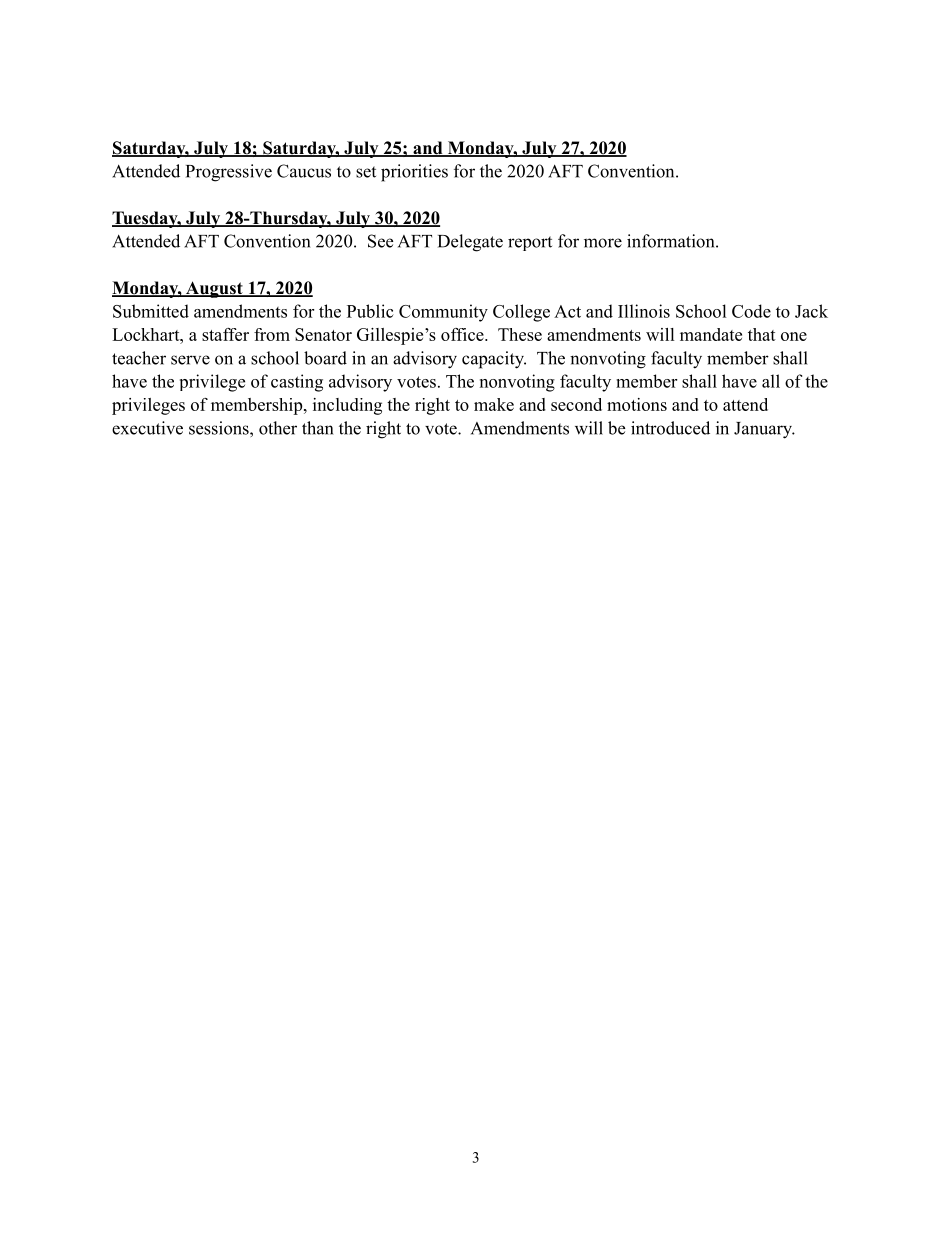 This document has width=952, height=1233. I want to click on August, so click(214, 289).
